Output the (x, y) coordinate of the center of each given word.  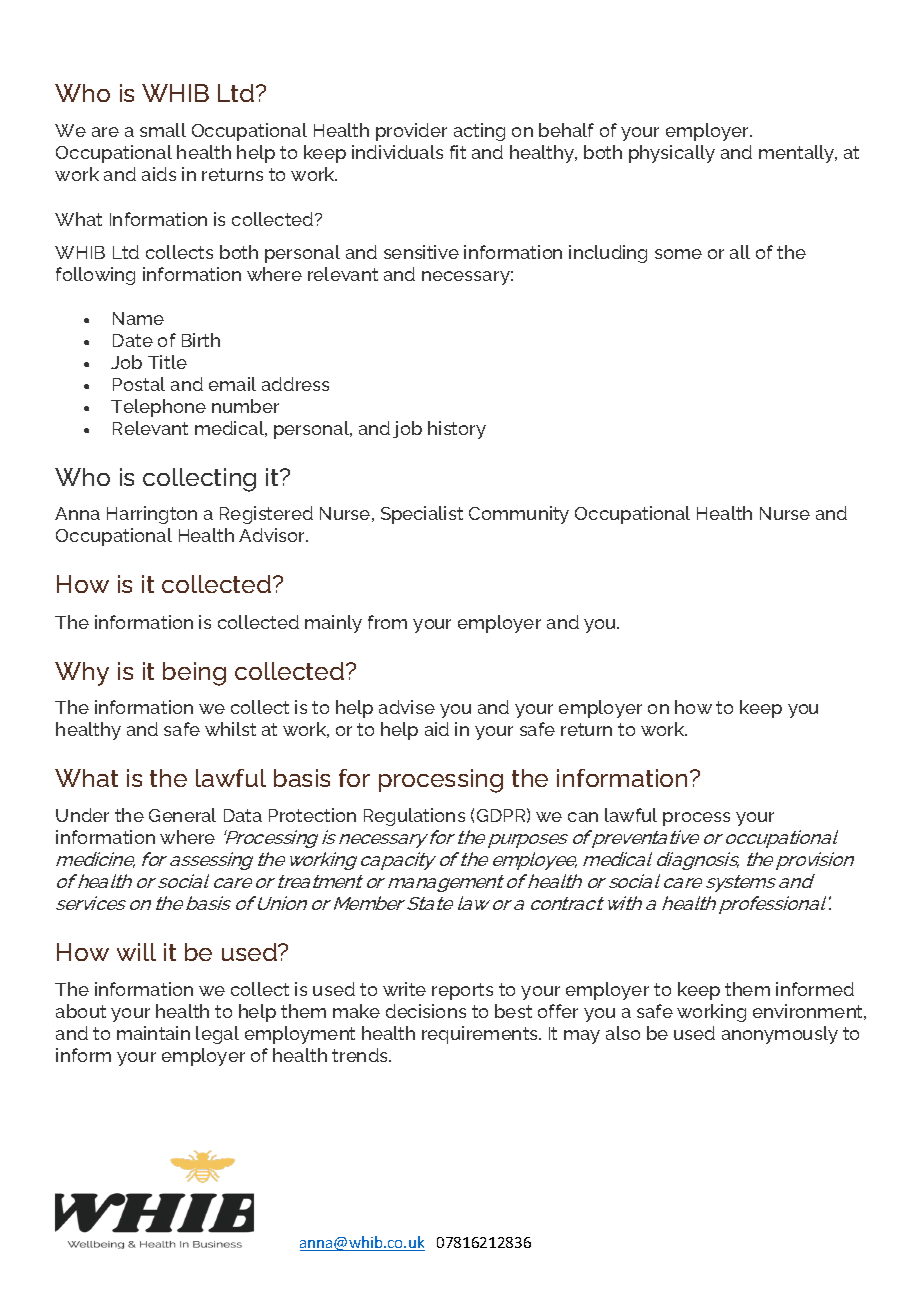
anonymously (780, 1035)
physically (672, 154)
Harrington (152, 515)
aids (159, 174)
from (387, 622)
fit (458, 152)
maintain (153, 1033)
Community (519, 515)
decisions (426, 1011)
